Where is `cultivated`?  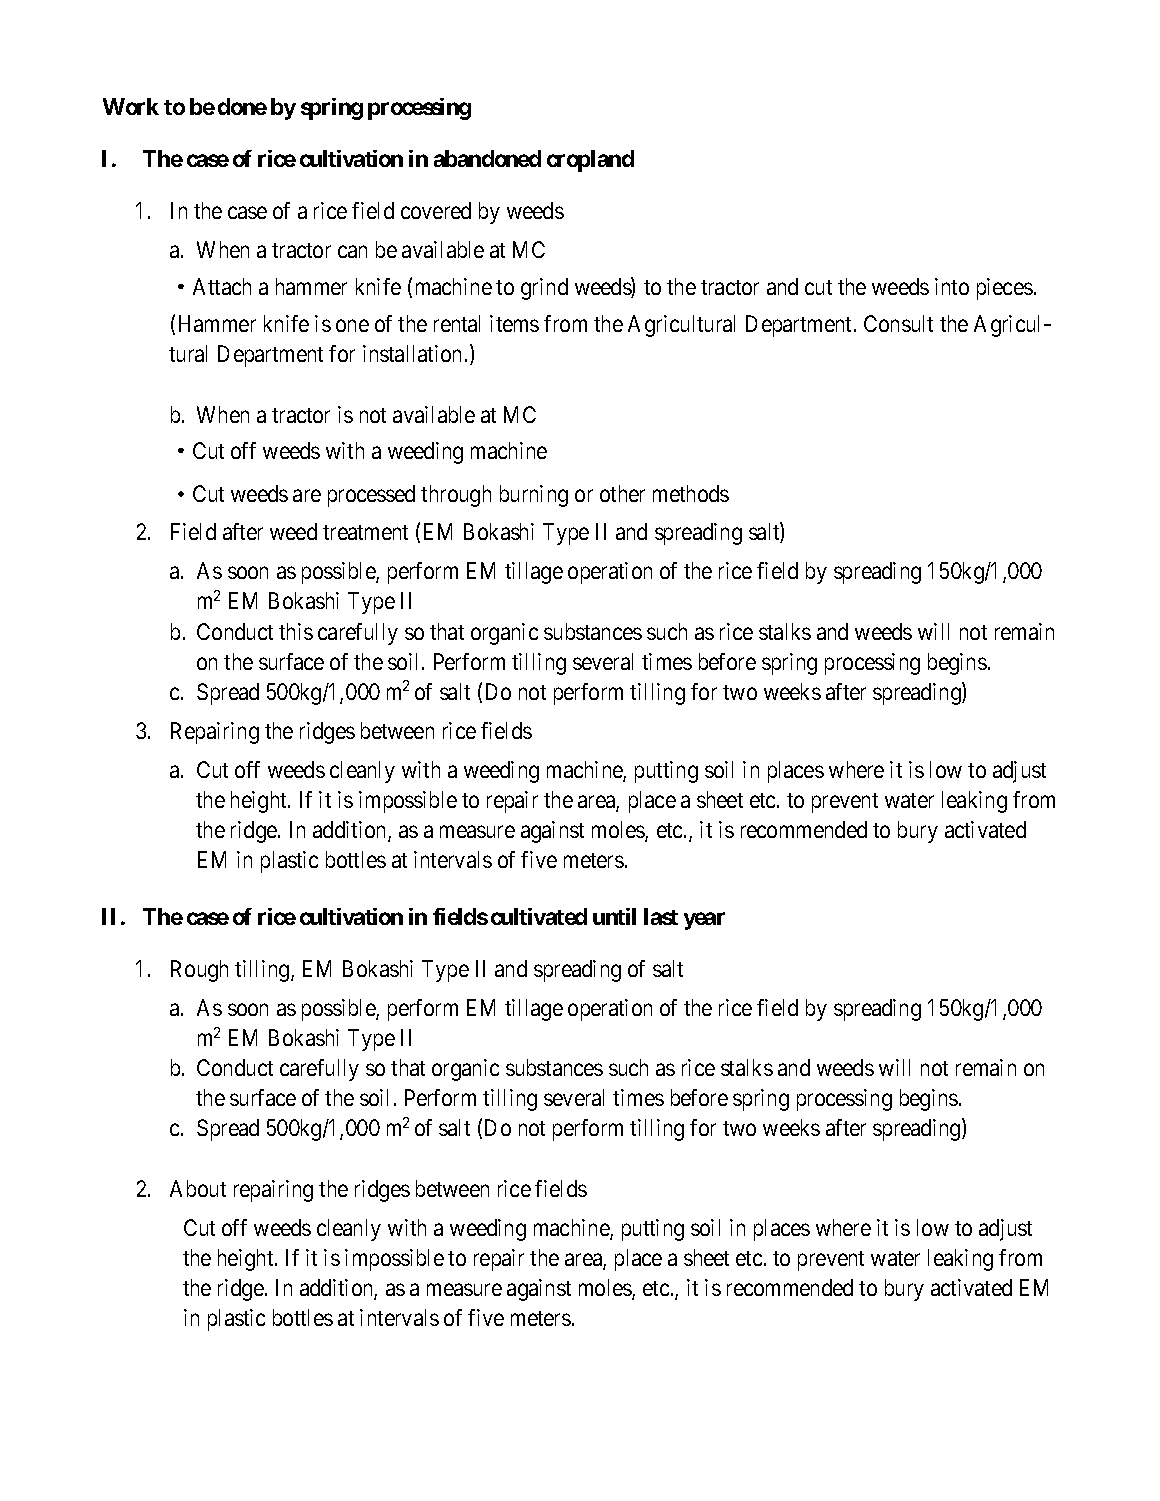 cultivated is located at coordinates (539, 916).
